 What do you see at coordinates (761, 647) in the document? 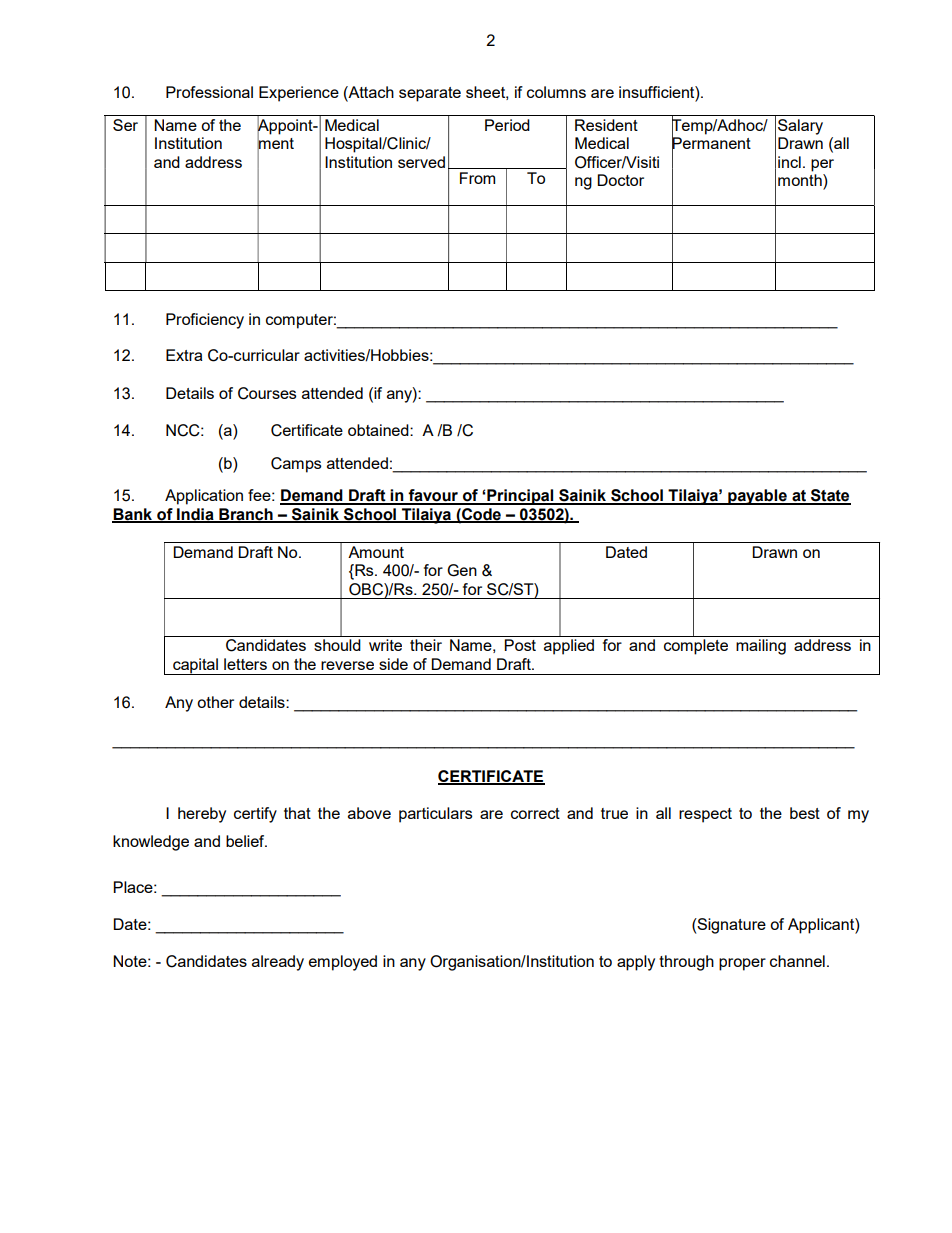
I see `mailing` at bounding box center [761, 647].
